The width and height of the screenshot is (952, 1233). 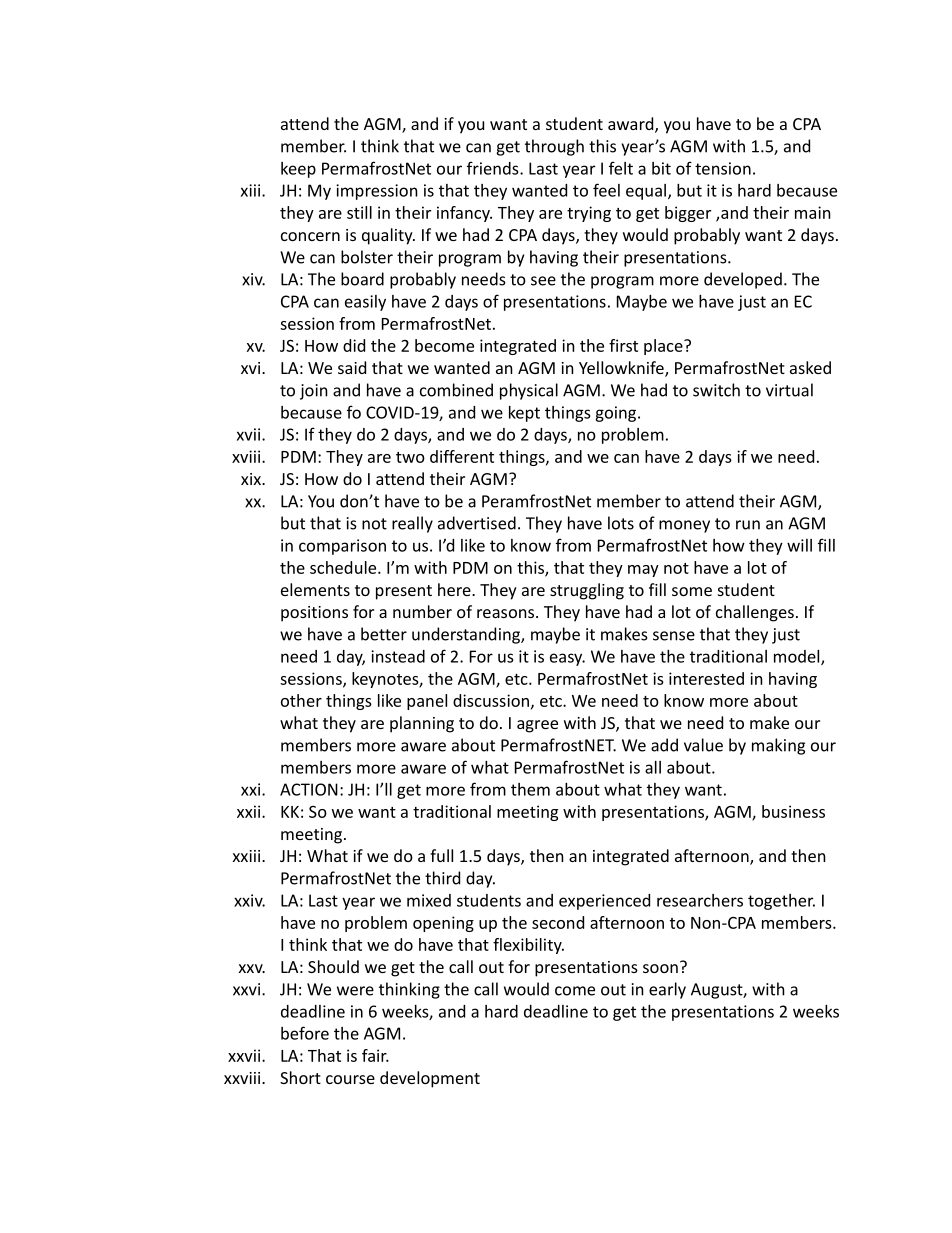 What do you see at coordinates (298, 170) in the screenshot?
I see `keep` at bounding box center [298, 170].
